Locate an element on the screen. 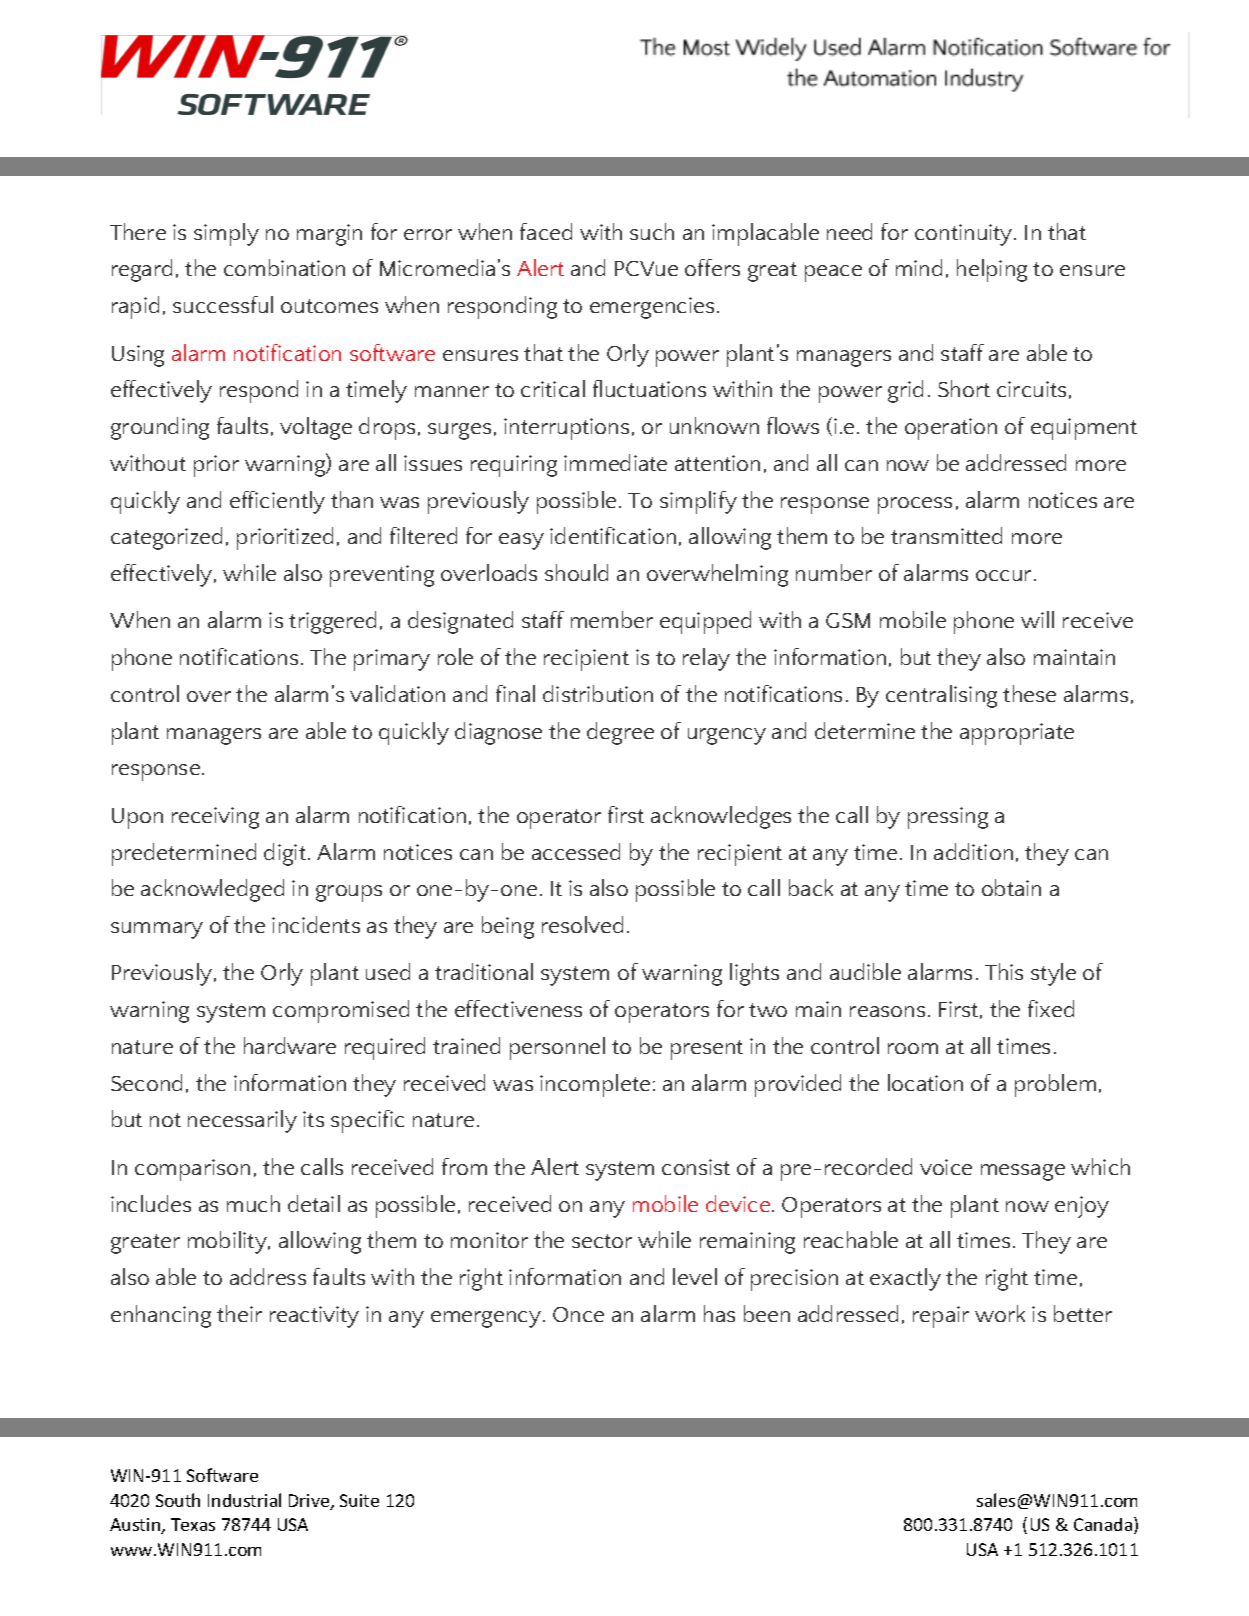  obtain is located at coordinates (1011, 887).
